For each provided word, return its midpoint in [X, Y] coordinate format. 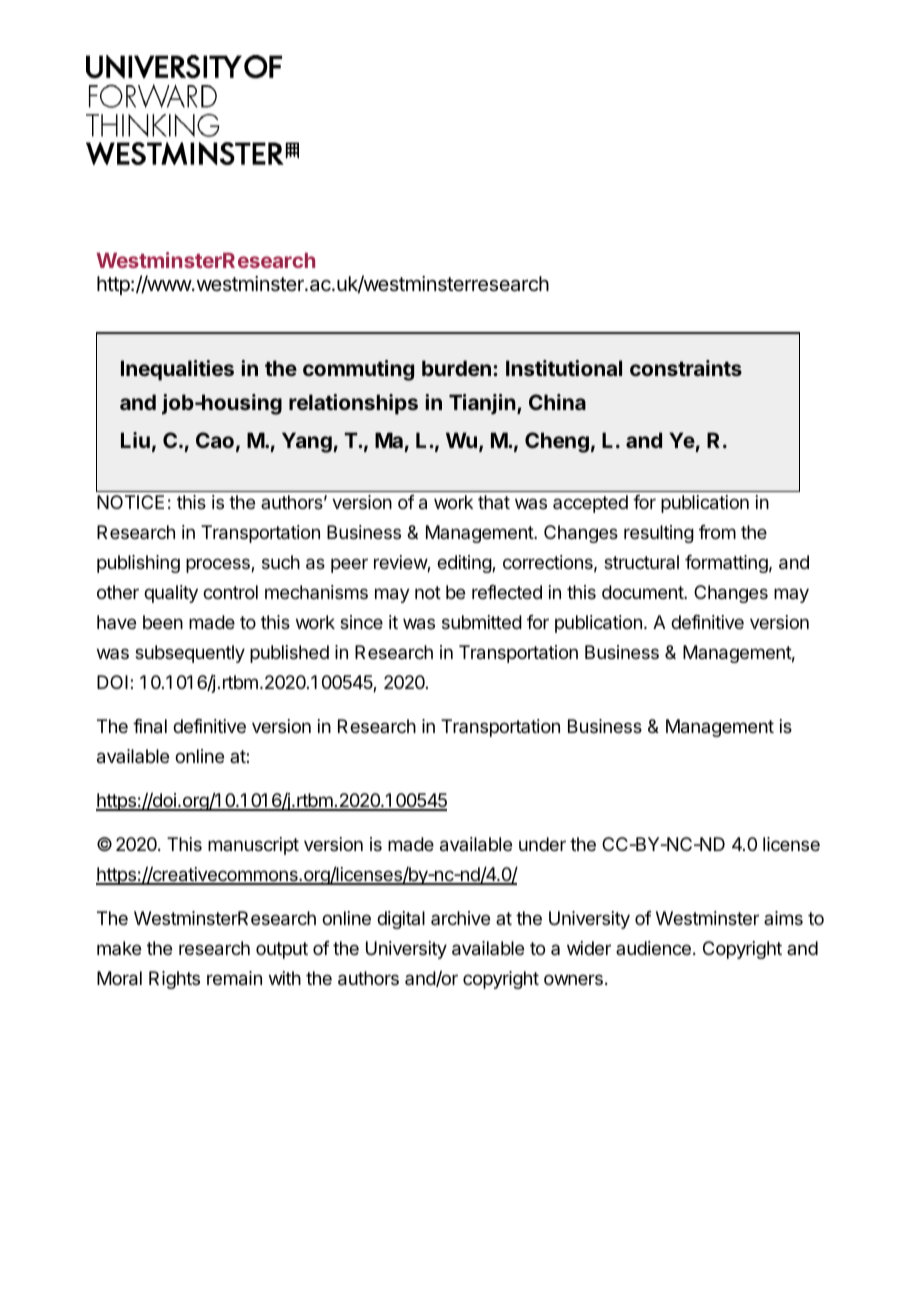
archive [460, 918]
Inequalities [177, 370]
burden [456, 368]
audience [653, 948]
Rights [174, 980]
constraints [686, 368]
